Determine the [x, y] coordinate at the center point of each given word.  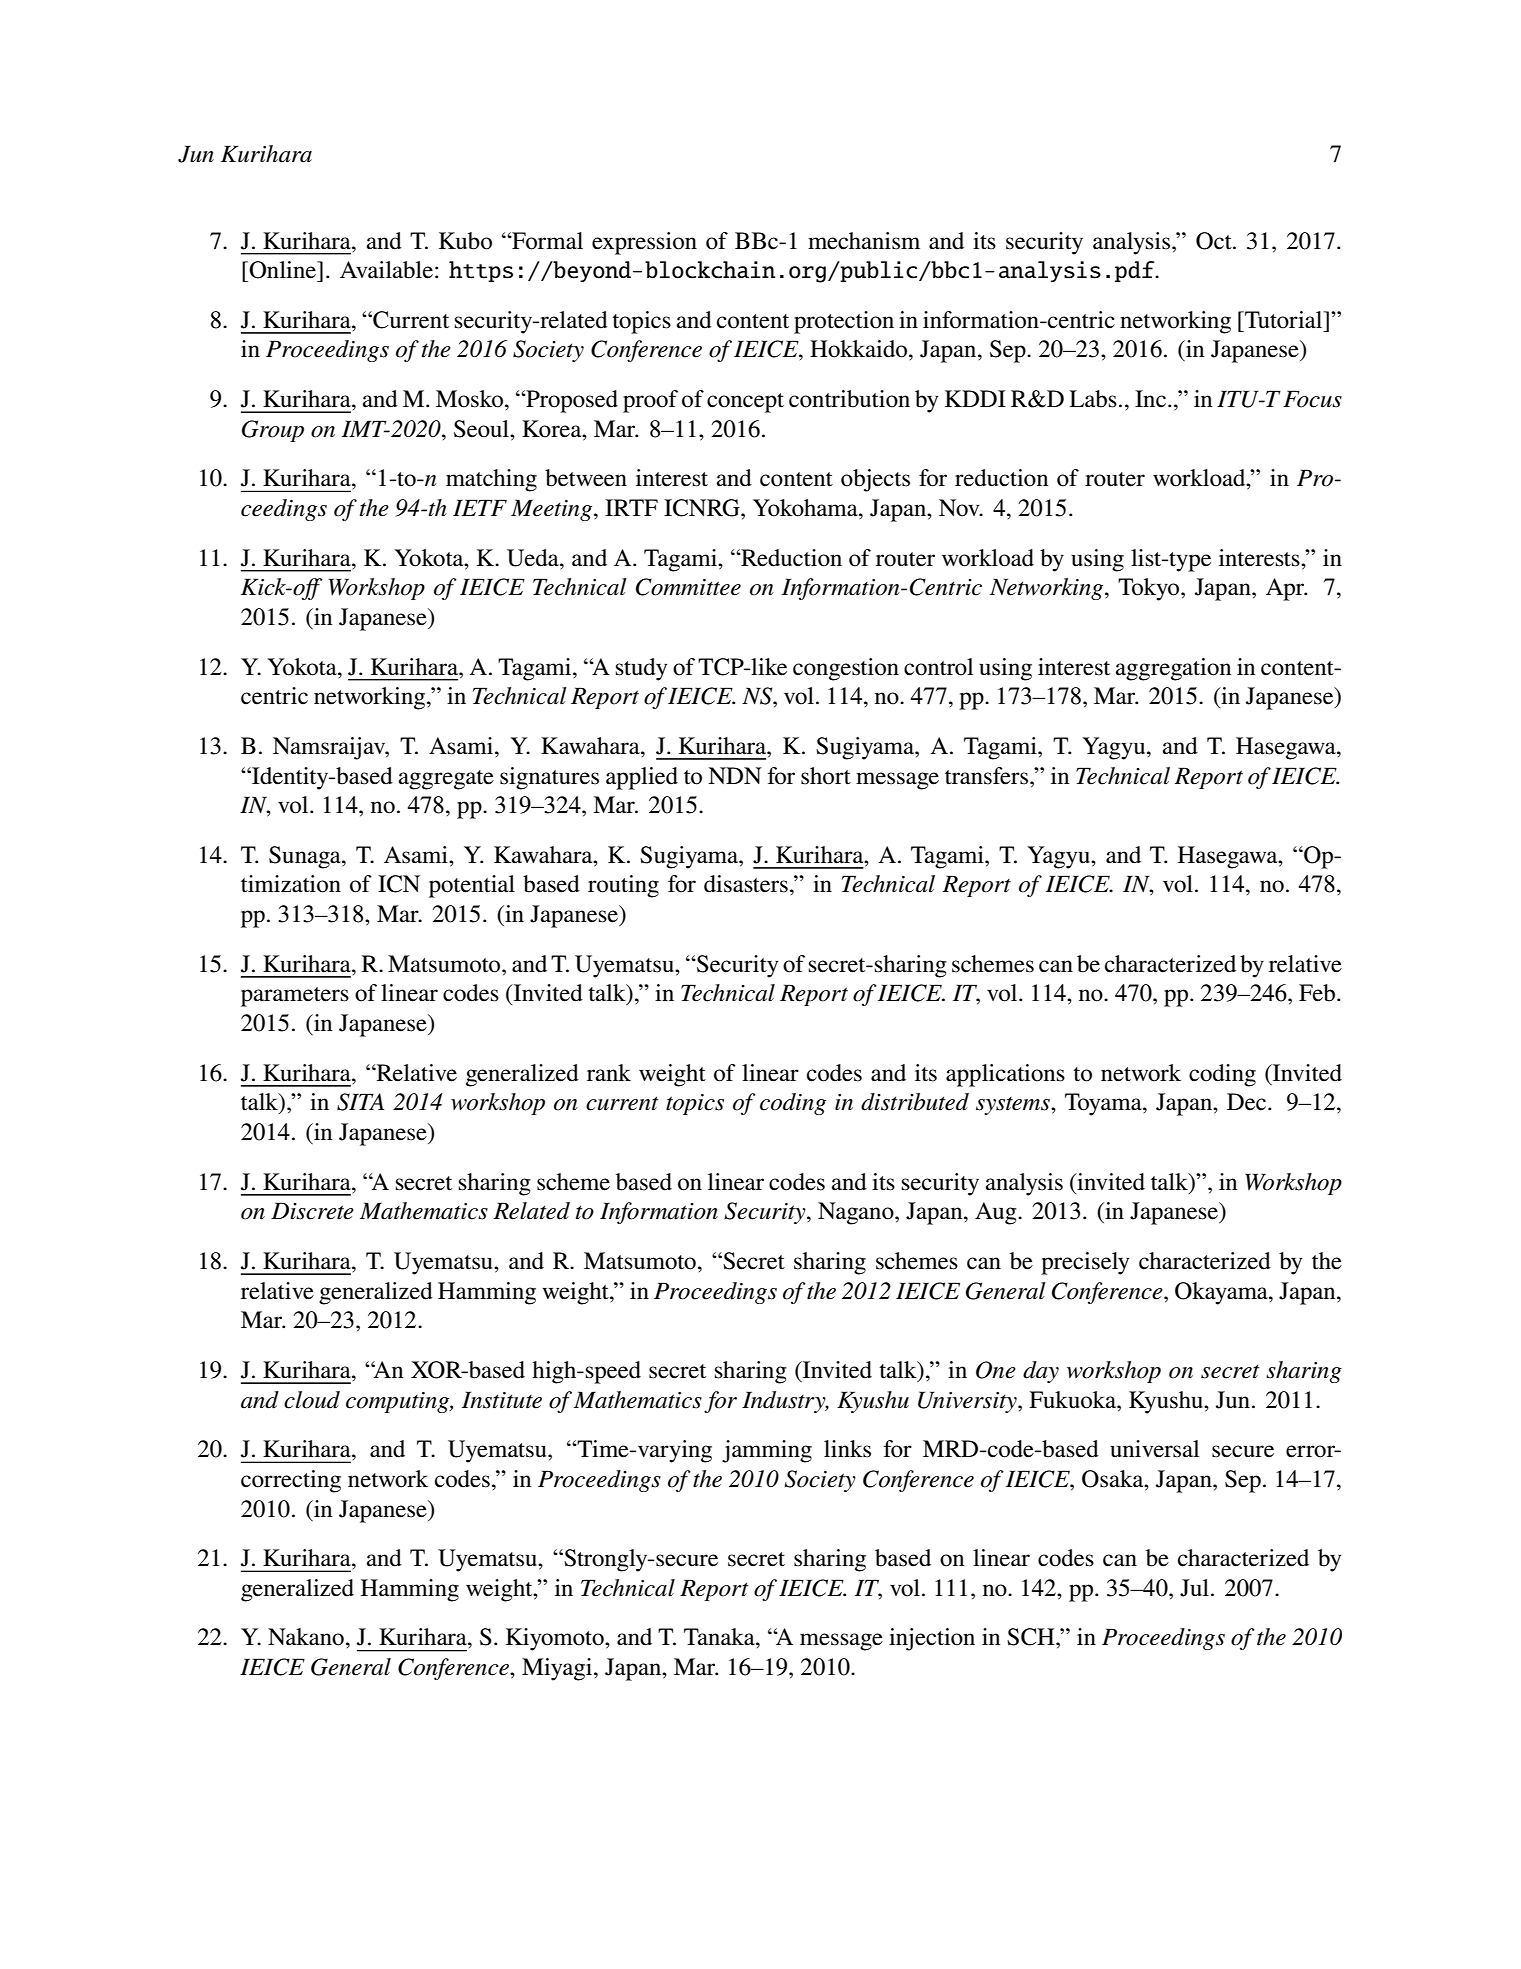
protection [844, 322]
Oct [1215, 241]
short [826, 776]
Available [386, 270]
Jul [1194, 1588]
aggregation [1173, 669]
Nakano [306, 1637]
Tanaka [720, 1637]
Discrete [312, 1211]
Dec [1246, 1102]
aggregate [446, 780]
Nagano [857, 1213]
